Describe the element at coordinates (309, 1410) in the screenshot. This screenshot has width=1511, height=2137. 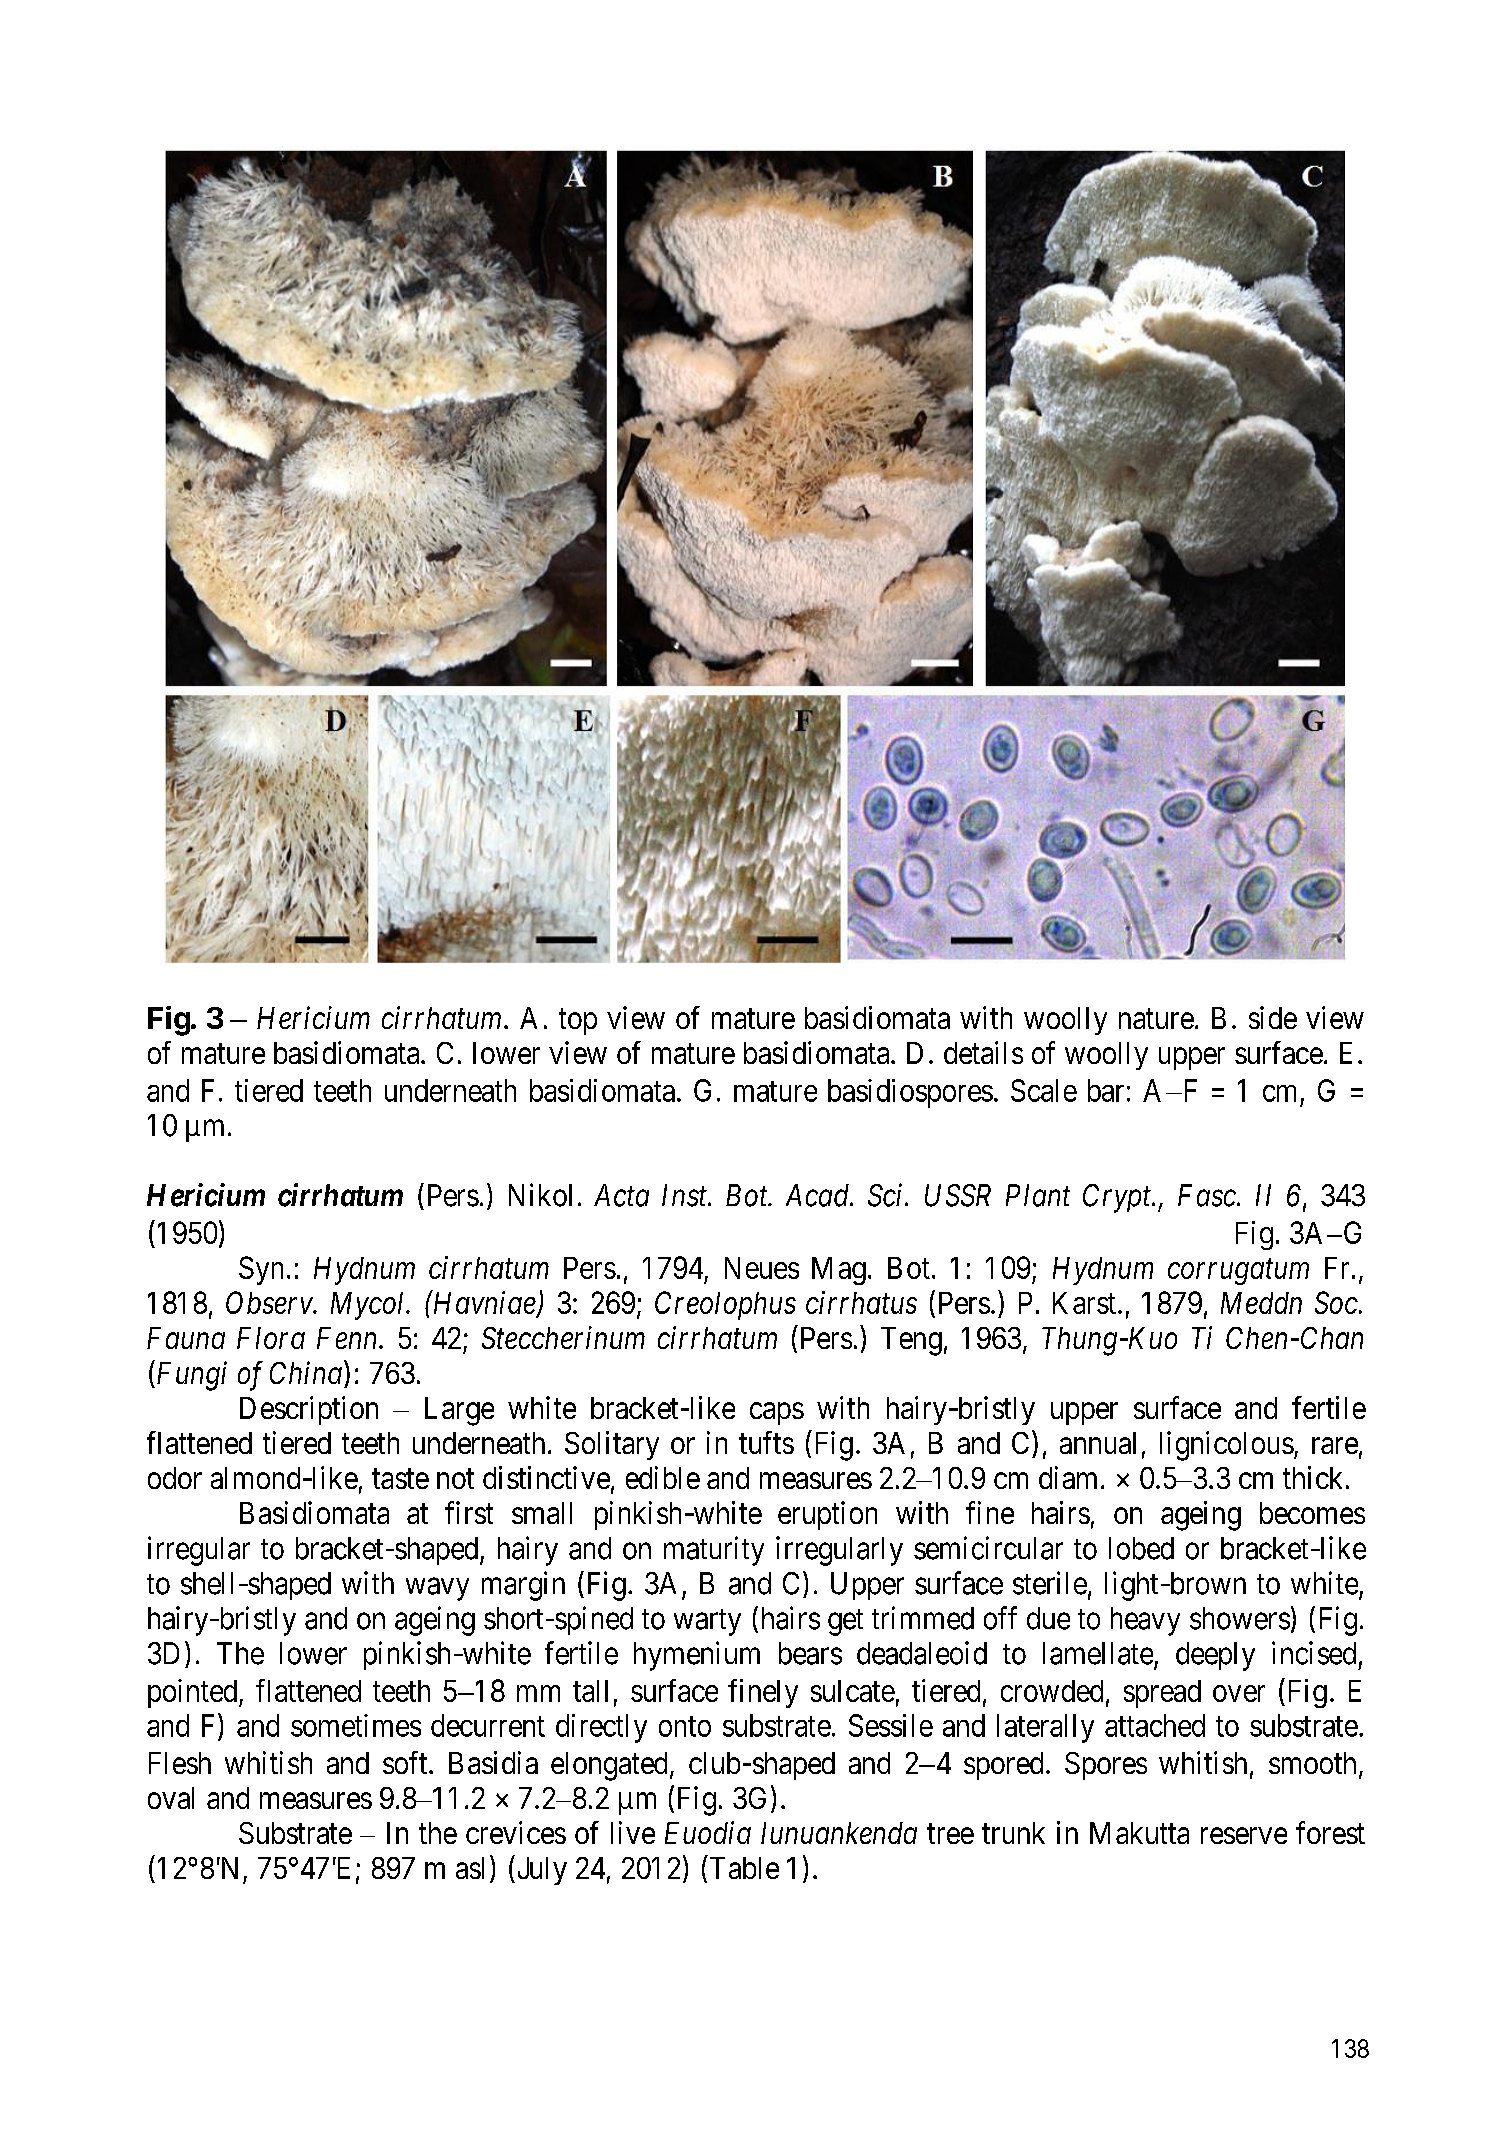
I see `Description` at that location.
